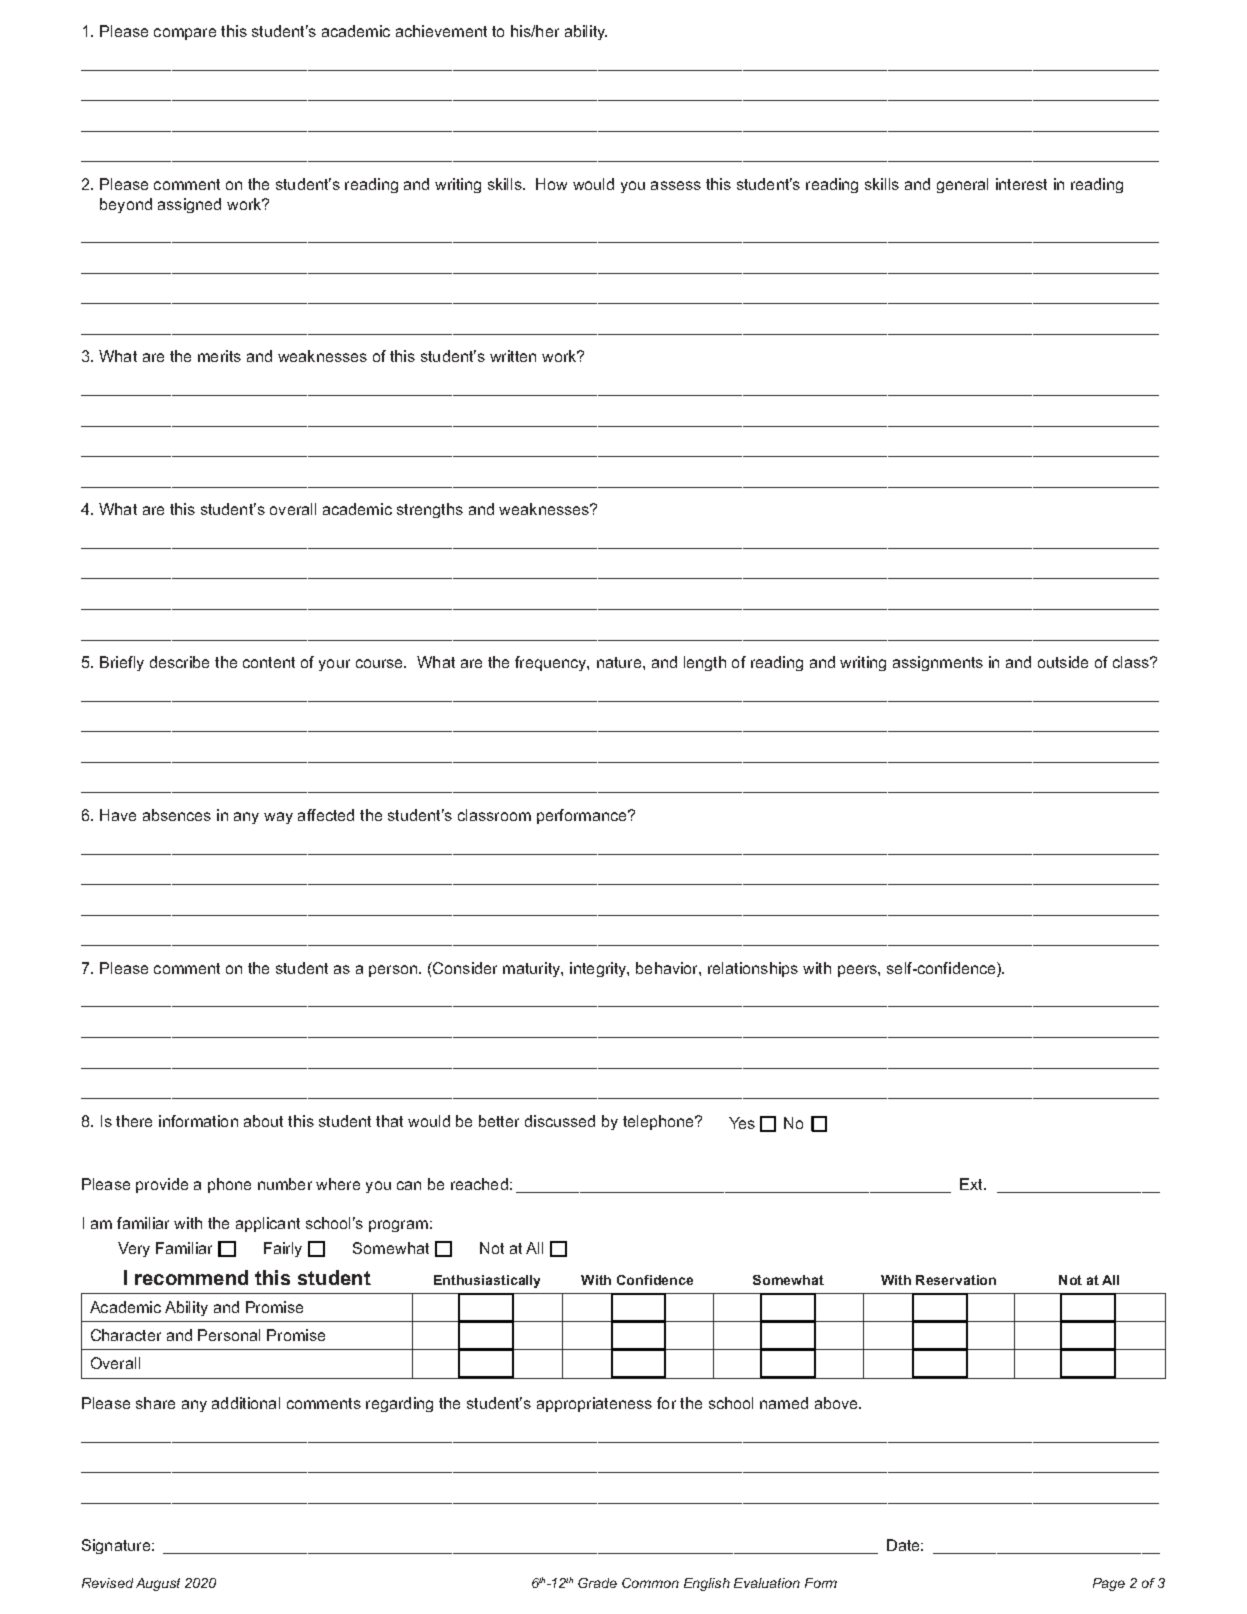  Describe the element at coordinates (583, 816) in the screenshot. I see `performance` at that location.
